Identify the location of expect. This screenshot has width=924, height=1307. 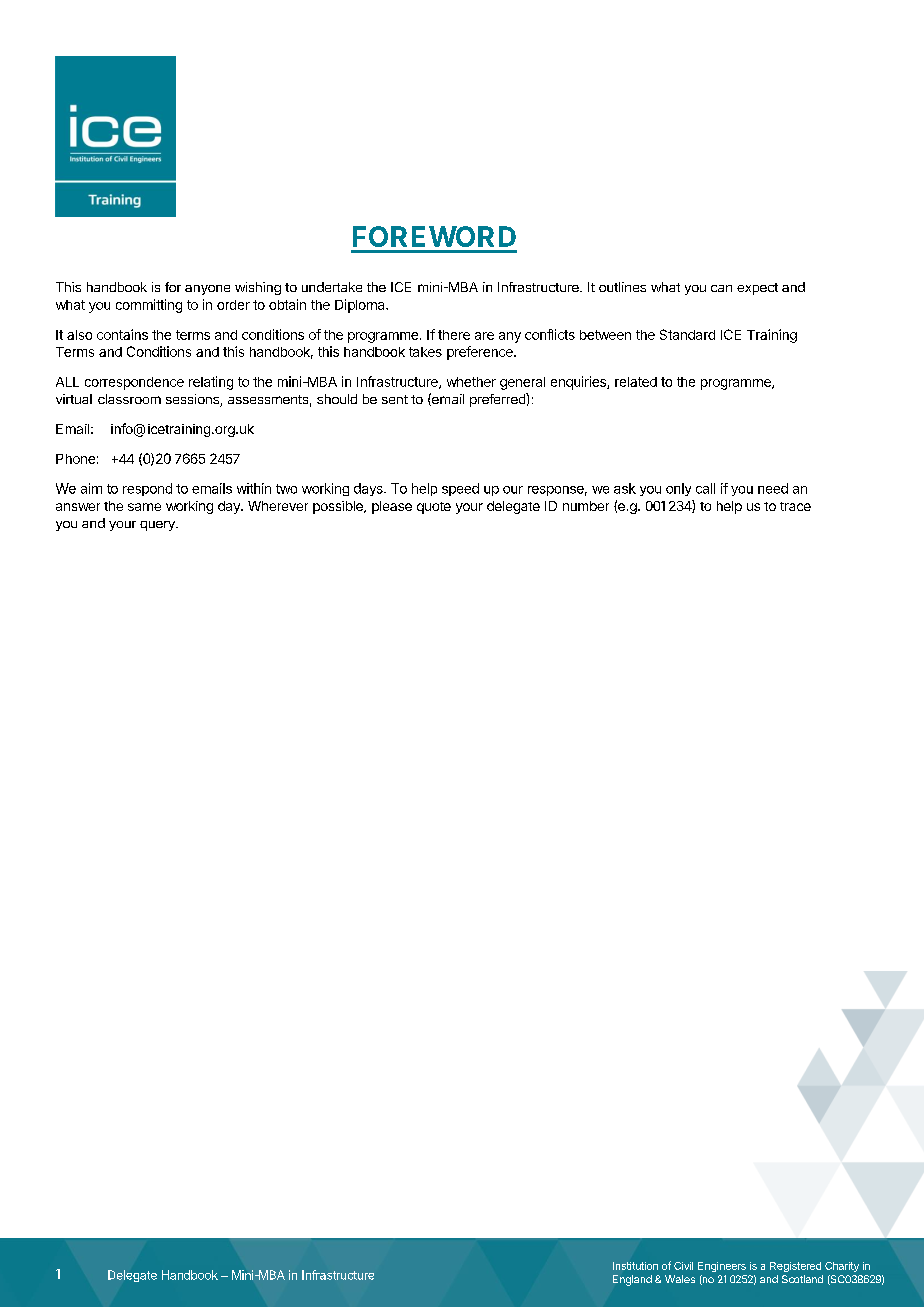
(757, 289).
